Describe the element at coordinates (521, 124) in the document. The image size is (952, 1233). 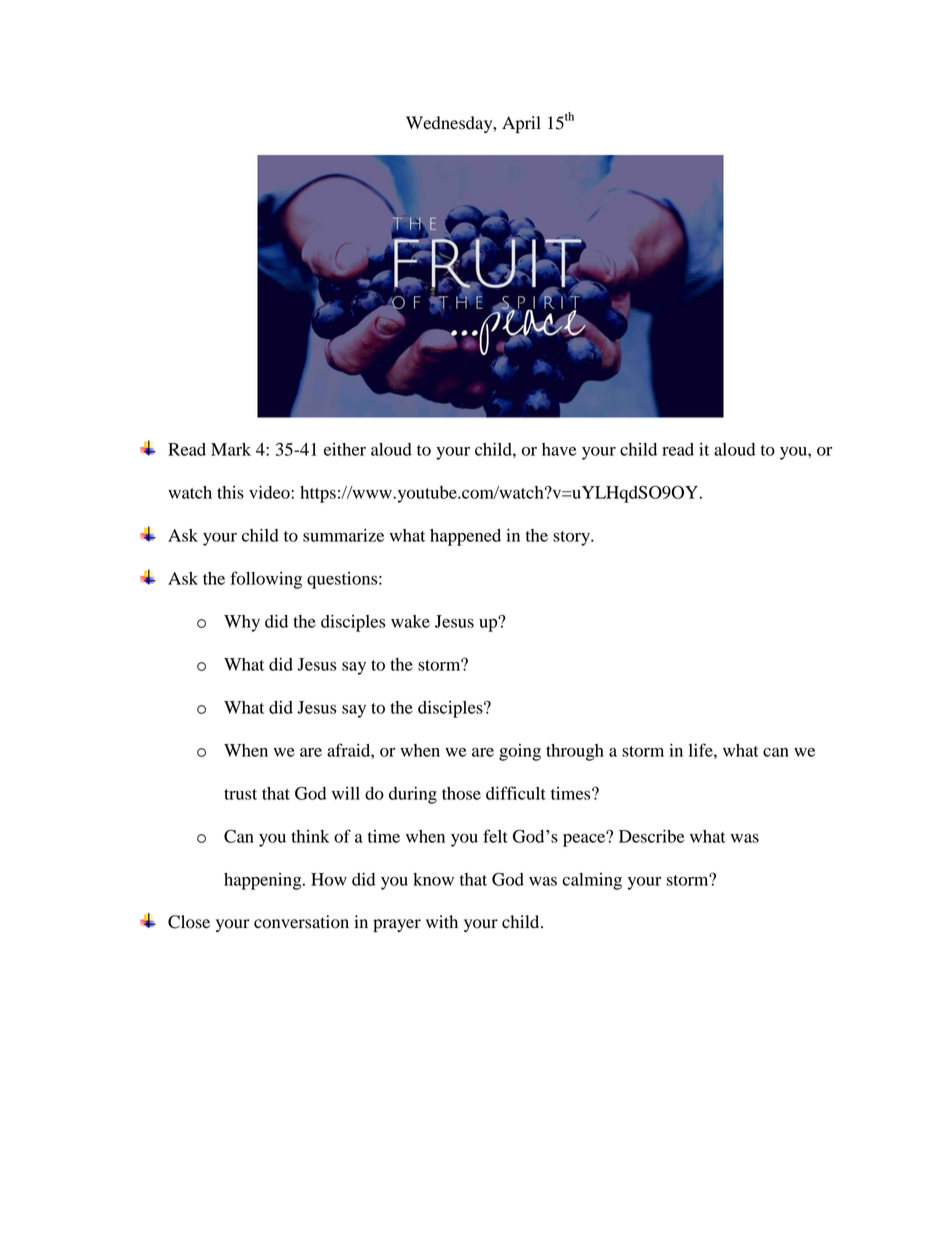
I see `April` at that location.
